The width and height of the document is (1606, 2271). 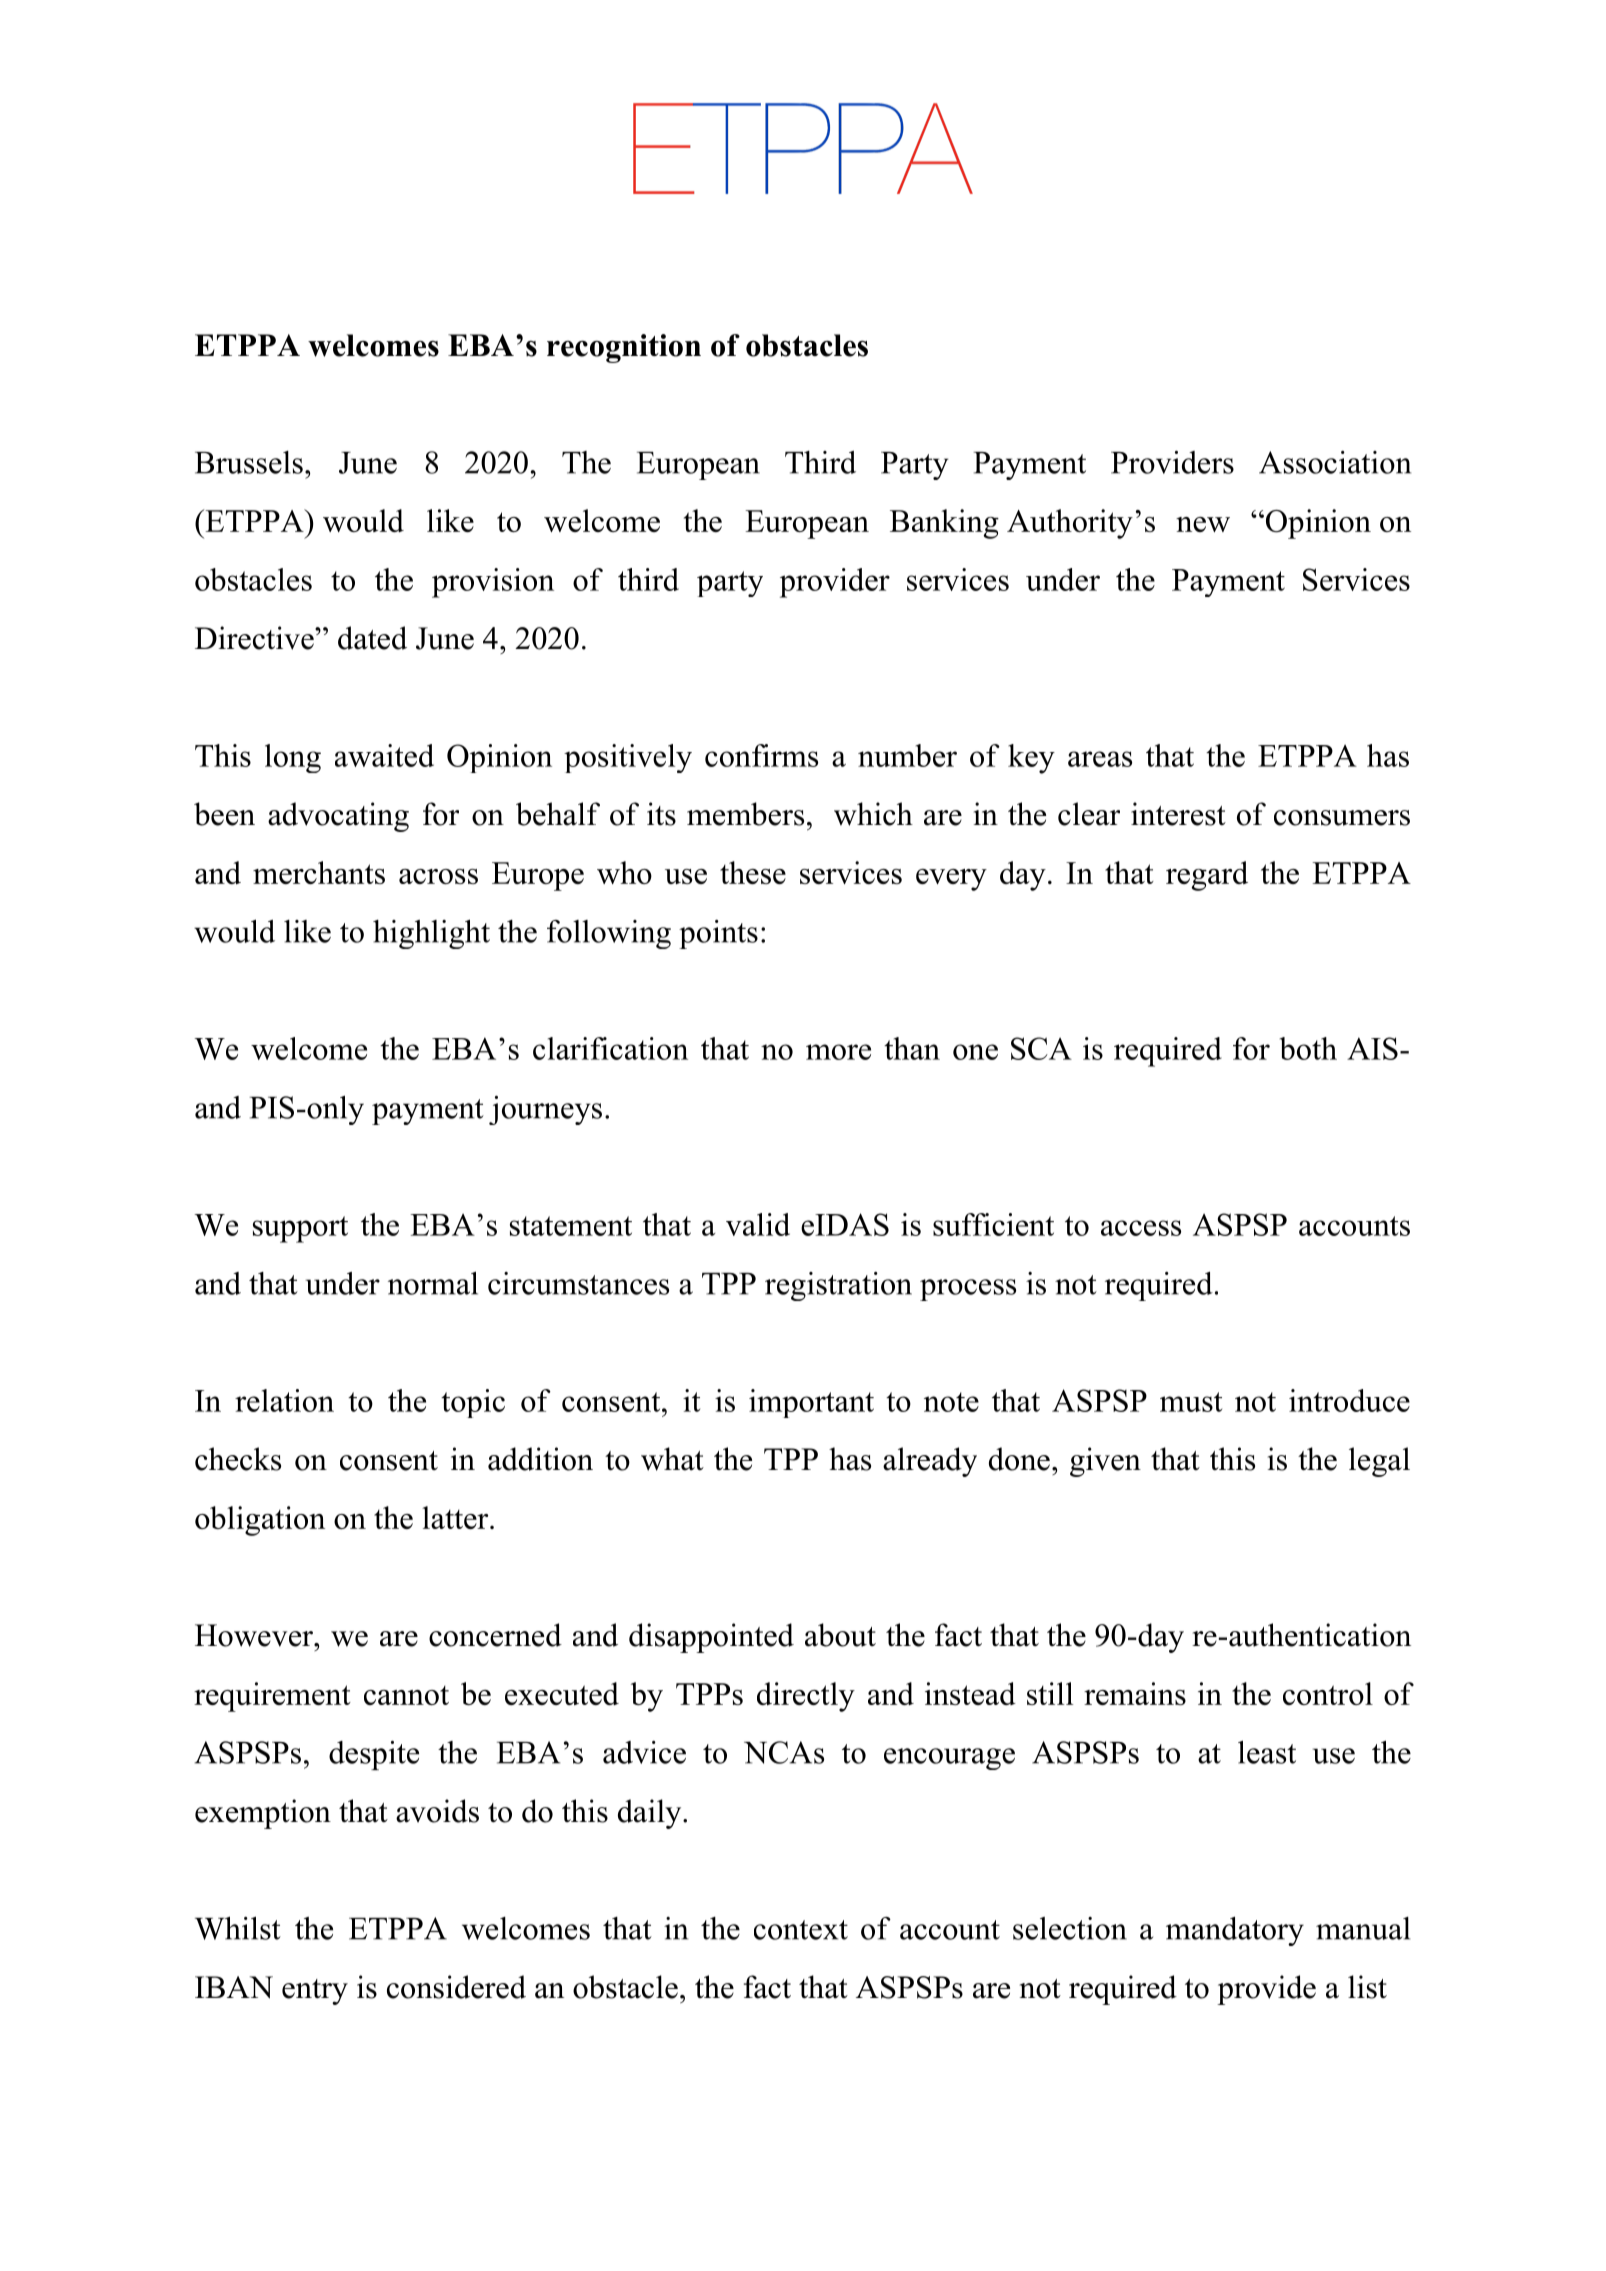 What do you see at coordinates (761, 755) in the document?
I see `confirms` at bounding box center [761, 755].
